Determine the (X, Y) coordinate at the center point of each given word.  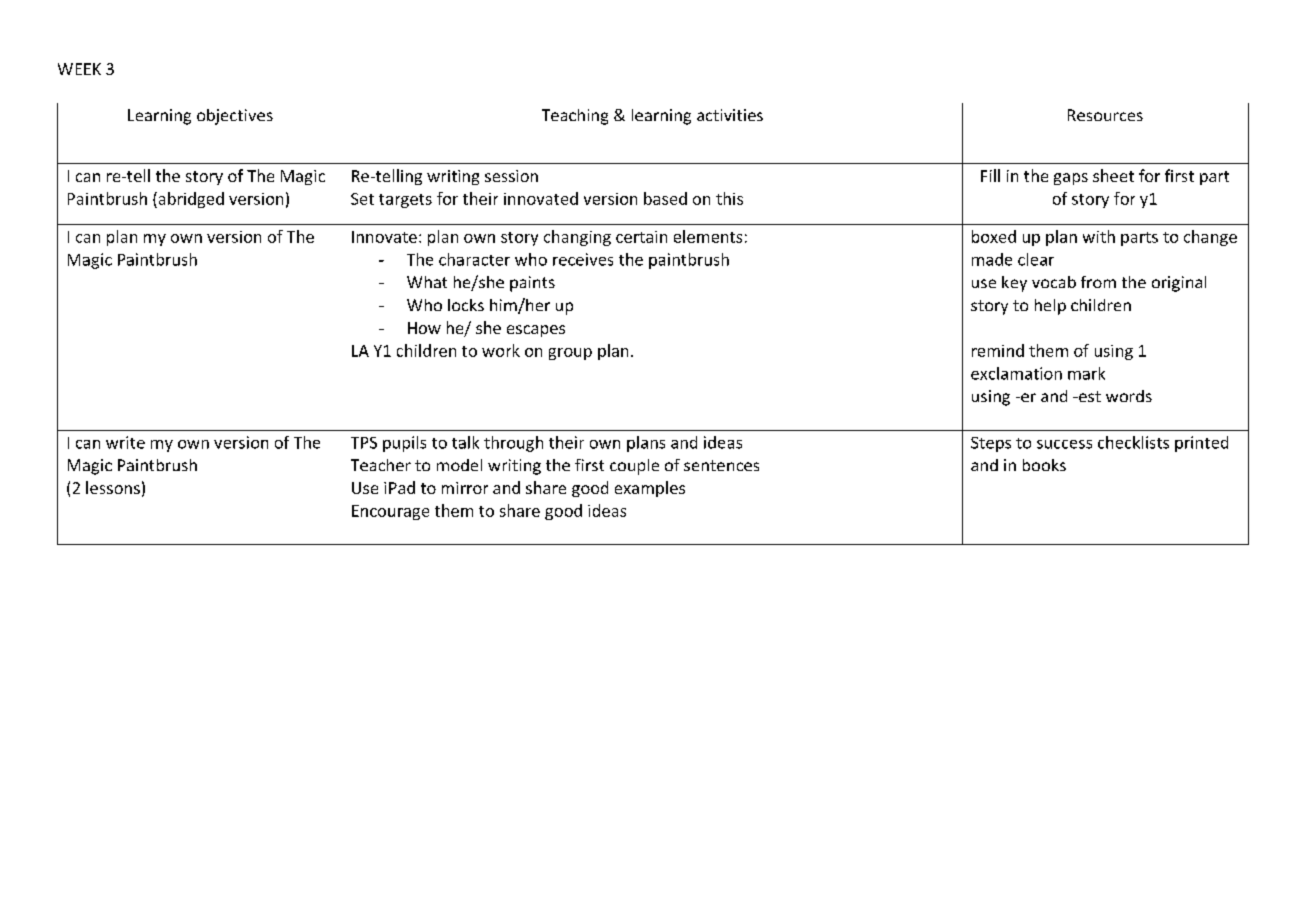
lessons (113, 487)
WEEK (79, 69)
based (665, 198)
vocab (1054, 282)
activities (730, 115)
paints (532, 284)
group (570, 354)
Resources (1105, 115)
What (427, 282)
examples (650, 489)
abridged (190, 200)
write (125, 442)
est (1089, 396)
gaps (1071, 179)
